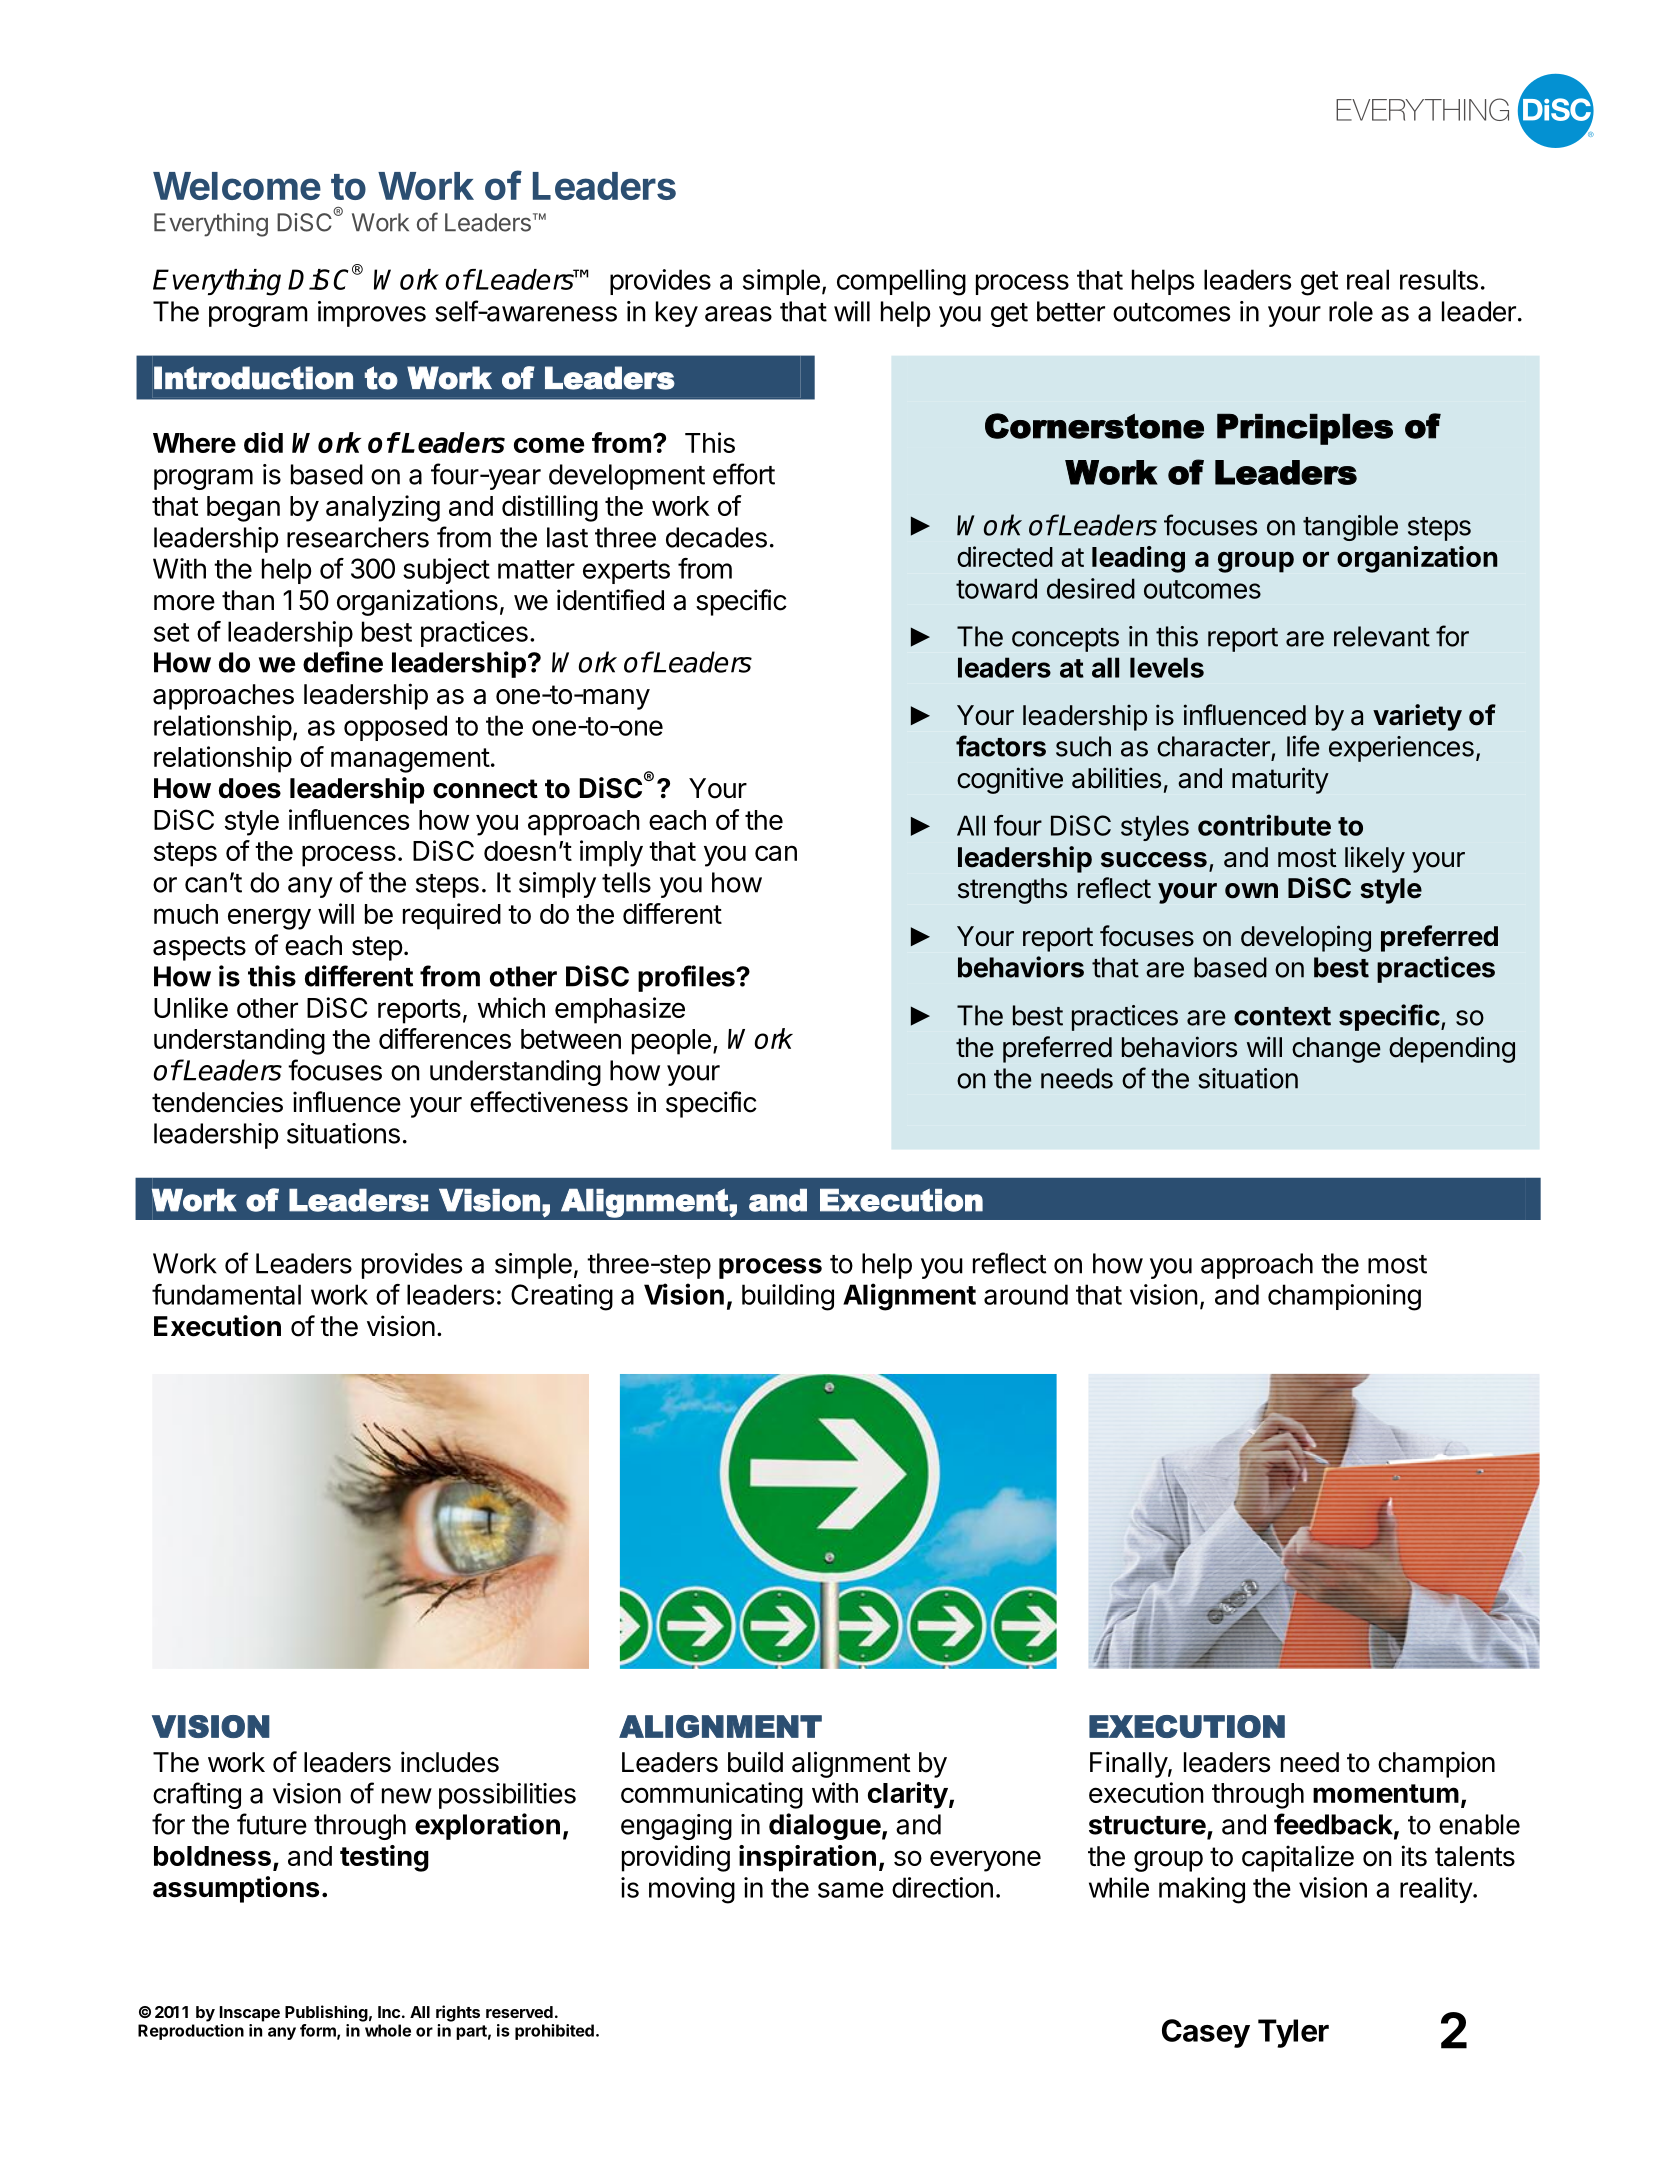 This page has height=2161, width=1670. Describe the element at coordinates (738, 314) in the page. I see `areas` at that location.
